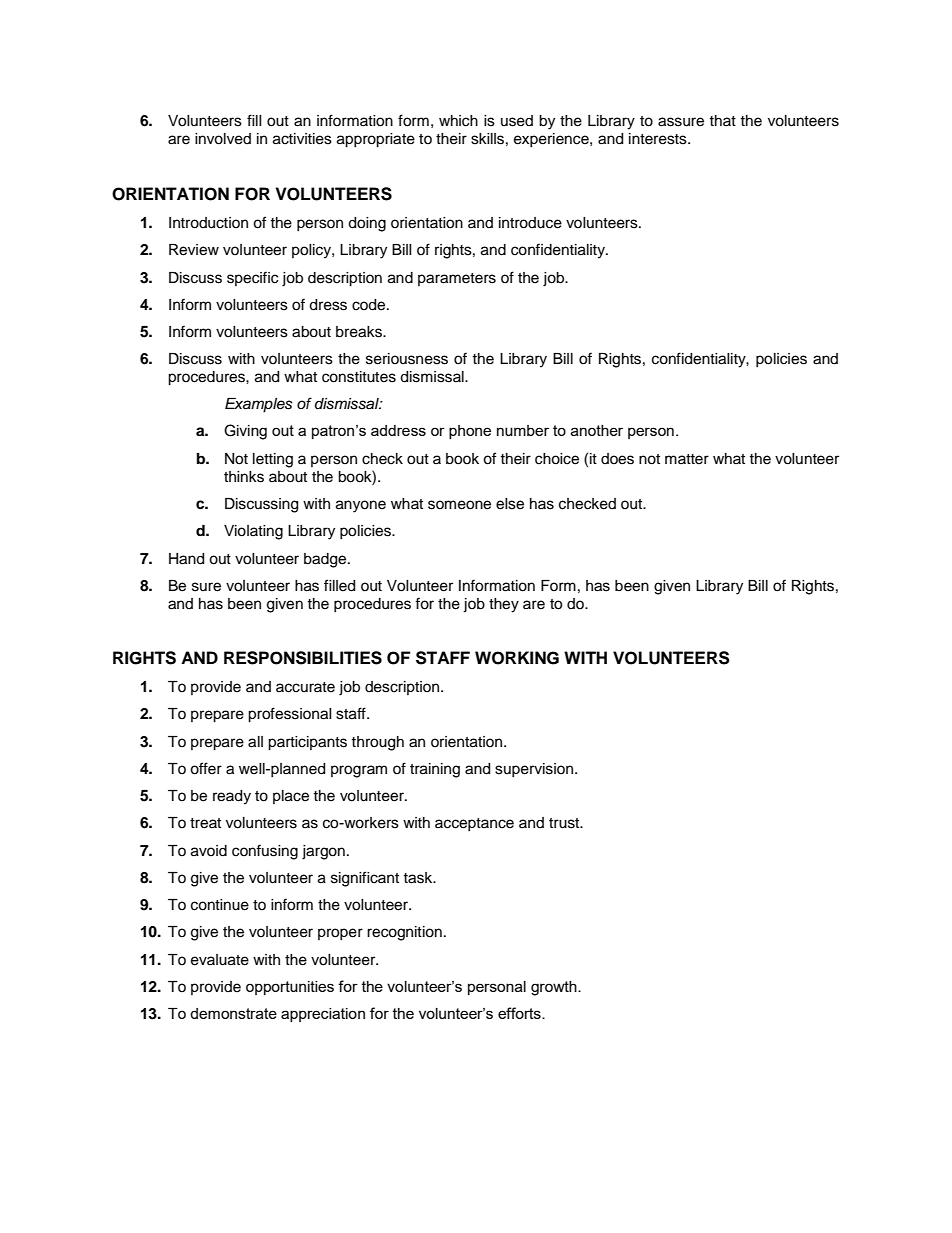  I want to click on interests, so click(659, 139).
